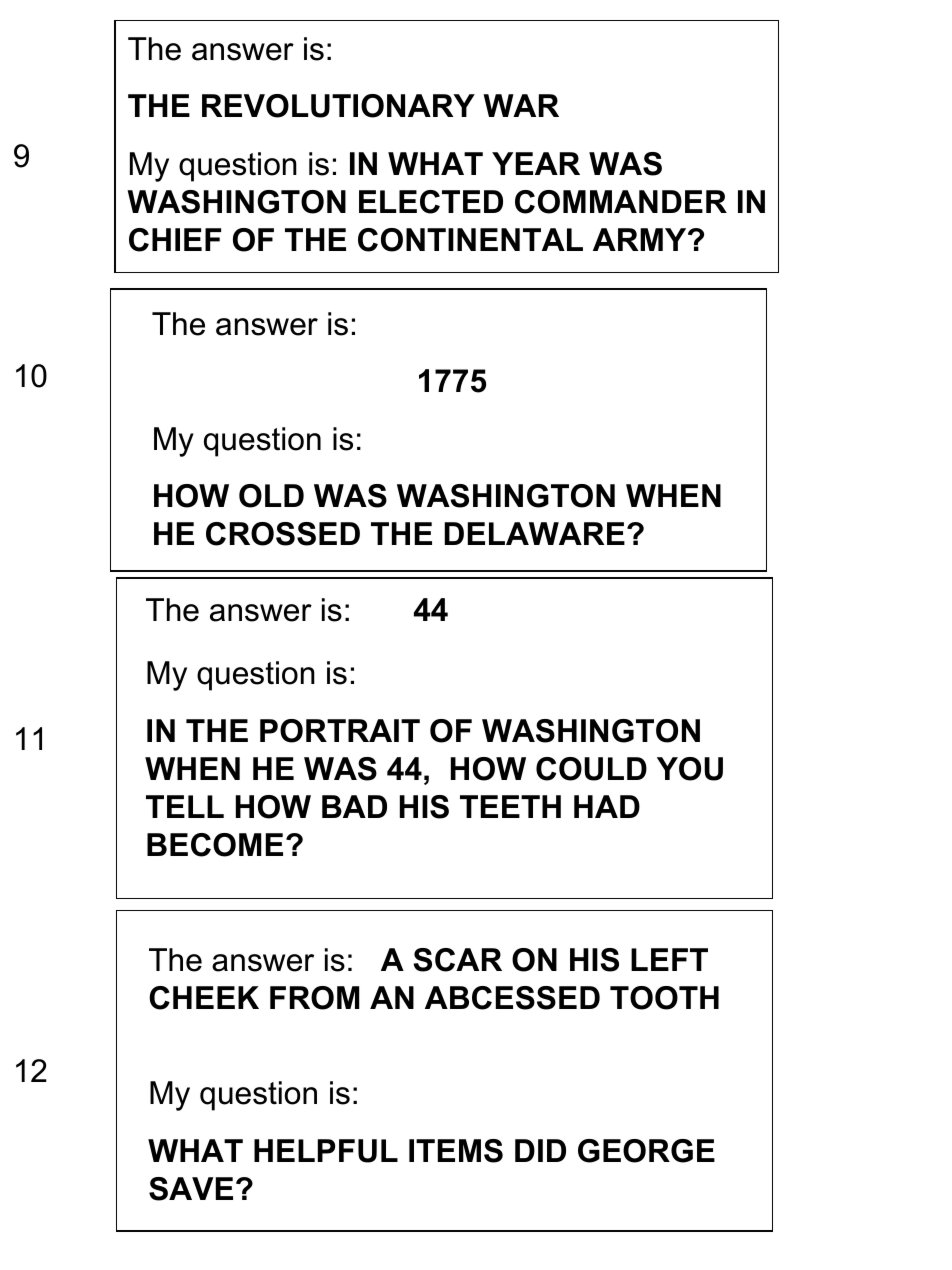 The image size is (952, 1270). What do you see at coordinates (621, 202) in the screenshot?
I see `COMMANDER` at bounding box center [621, 202].
